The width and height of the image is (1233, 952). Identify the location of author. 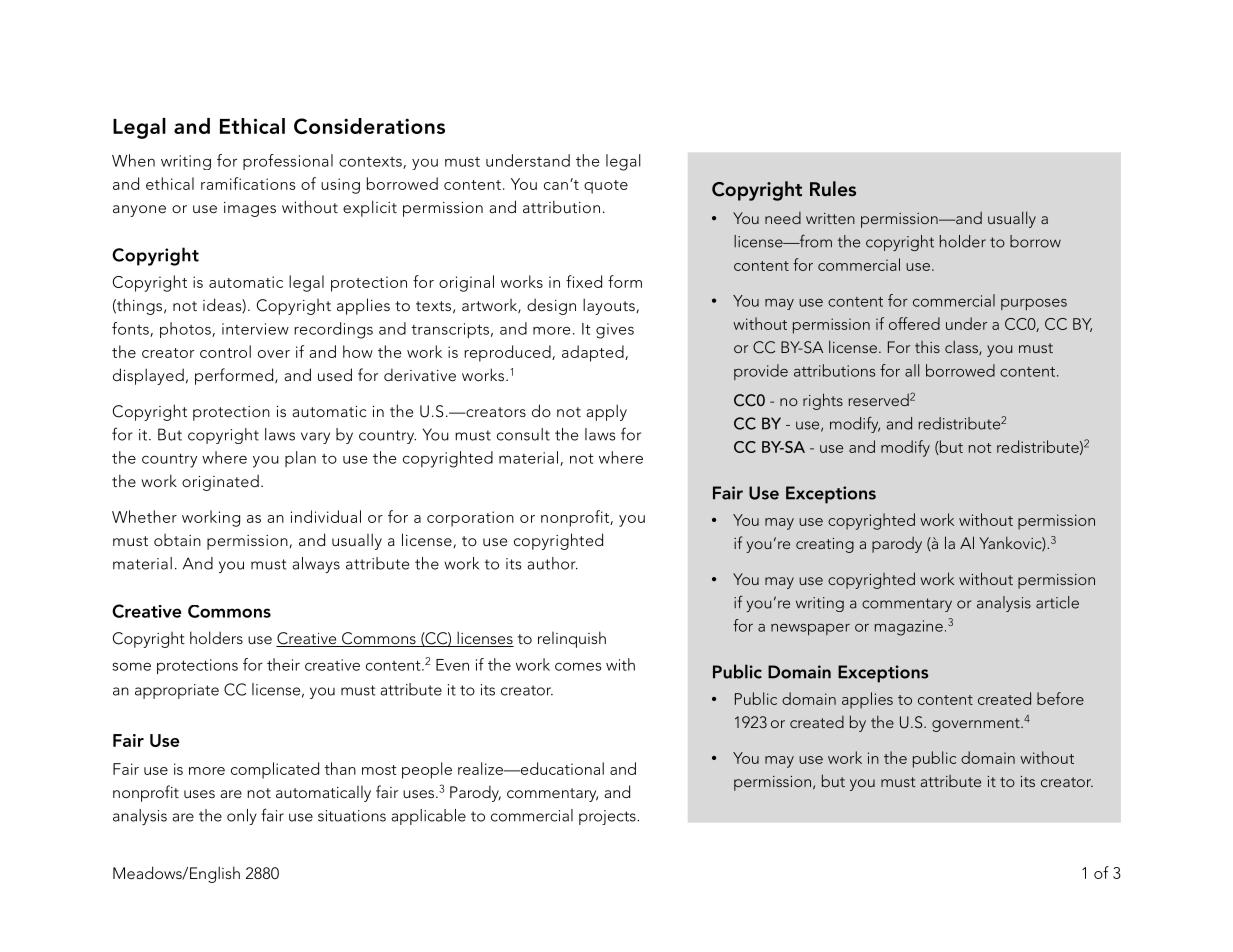
(552, 563).
